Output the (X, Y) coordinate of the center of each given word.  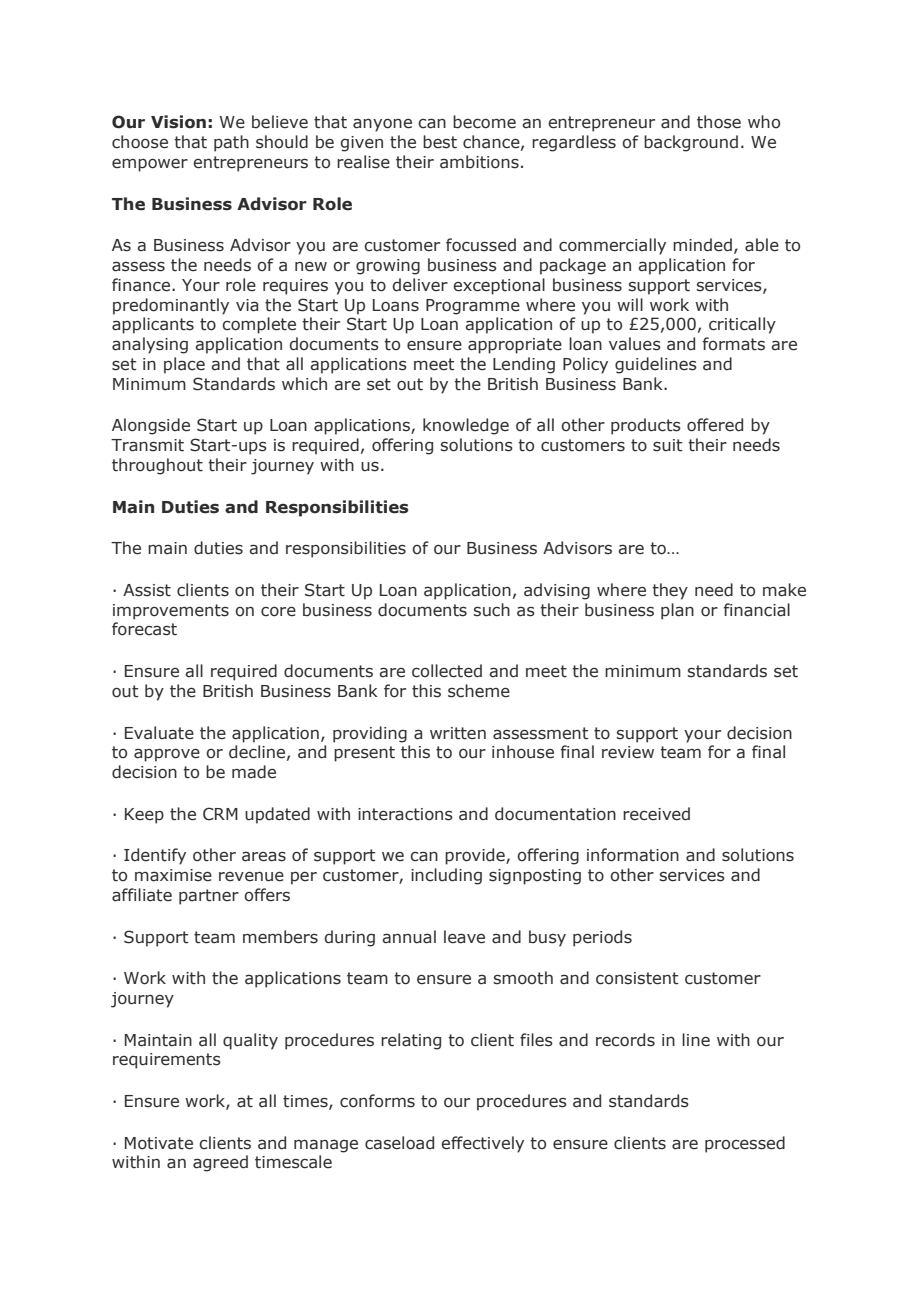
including (446, 876)
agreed (220, 1163)
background (691, 143)
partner (209, 897)
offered (715, 425)
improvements (171, 612)
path (231, 143)
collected (447, 671)
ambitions (479, 162)
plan (677, 611)
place (184, 365)
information (633, 855)
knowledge (466, 426)
